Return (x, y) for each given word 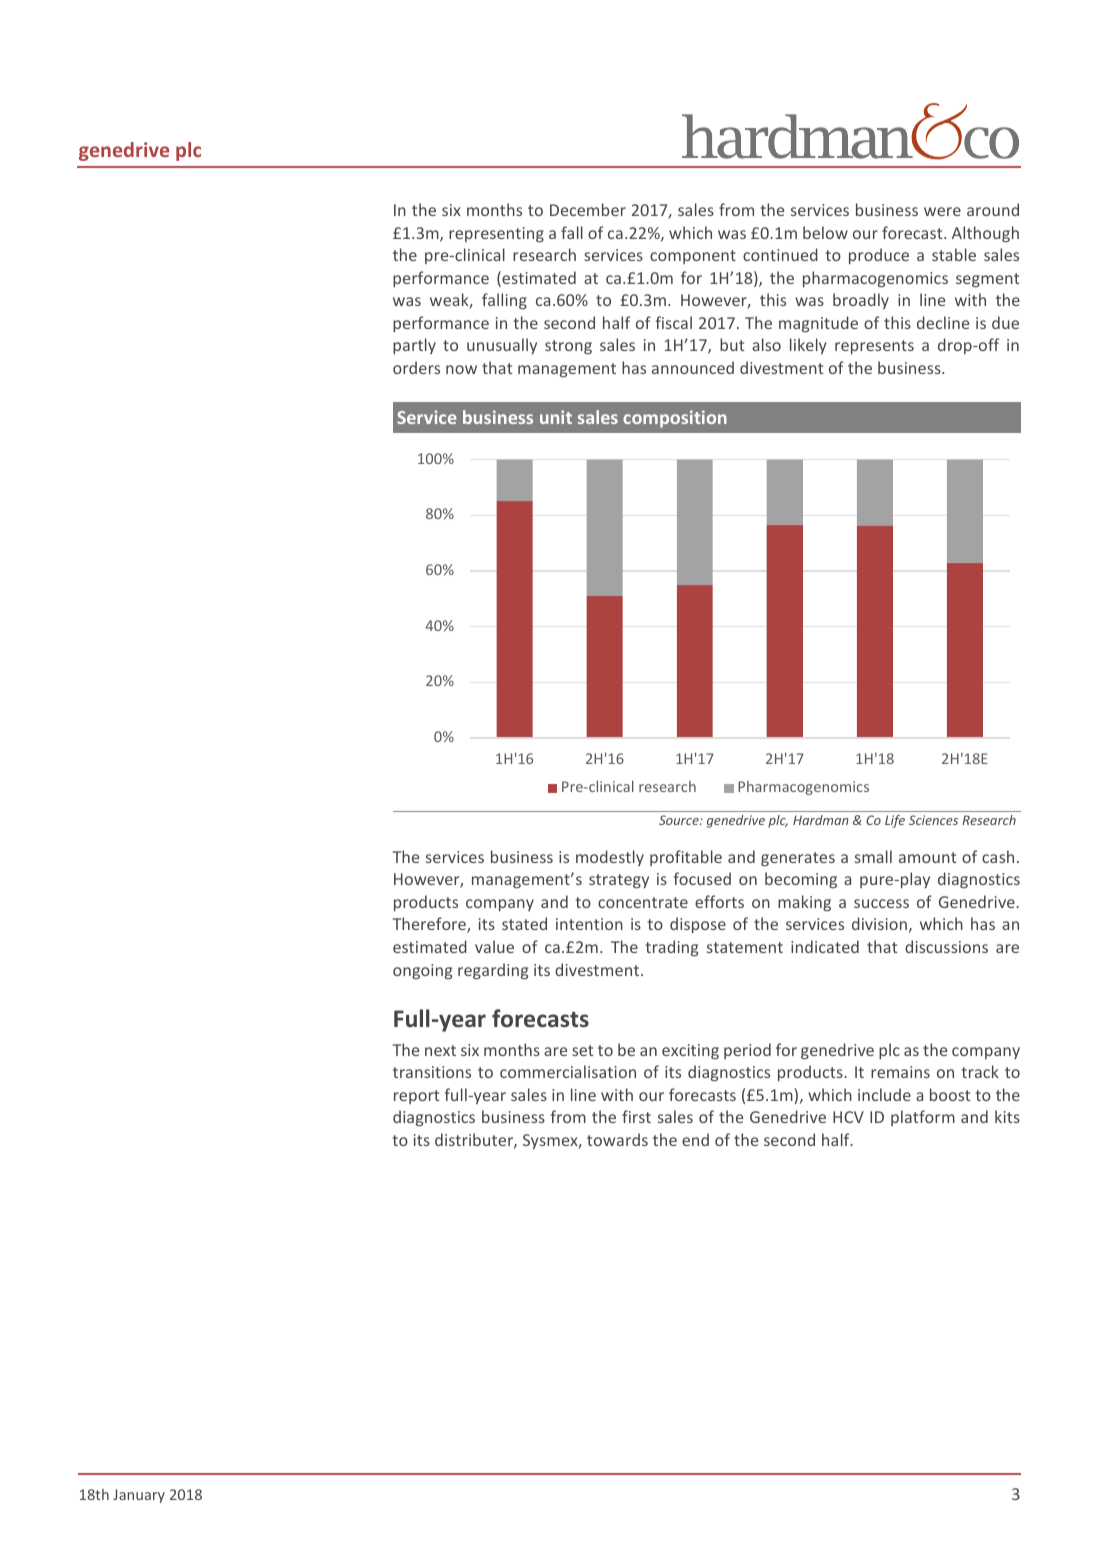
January (139, 1496)
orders (416, 367)
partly (414, 346)
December (588, 209)
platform (923, 1118)
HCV (848, 1117)
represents (874, 347)
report (416, 1097)
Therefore (430, 925)
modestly (610, 858)
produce (879, 256)
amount (927, 857)
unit (556, 417)
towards (617, 1139)
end (695, 1139)
